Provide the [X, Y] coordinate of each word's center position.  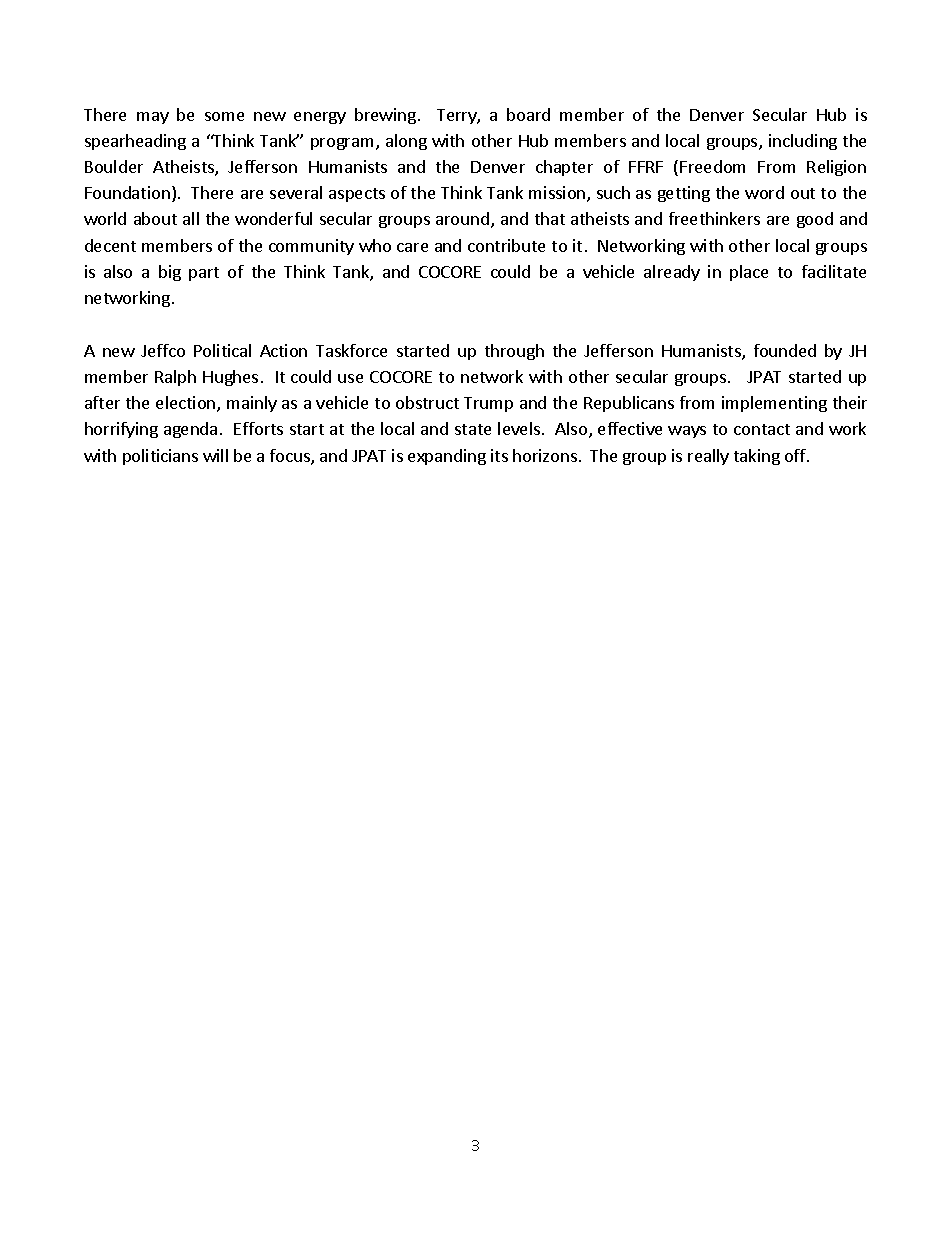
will [215, 455]
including [803, 142]
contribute [506, 245]
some [224, 116]
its [499, 455]
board [528, 114]
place [749, 273]
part [204, 274]
